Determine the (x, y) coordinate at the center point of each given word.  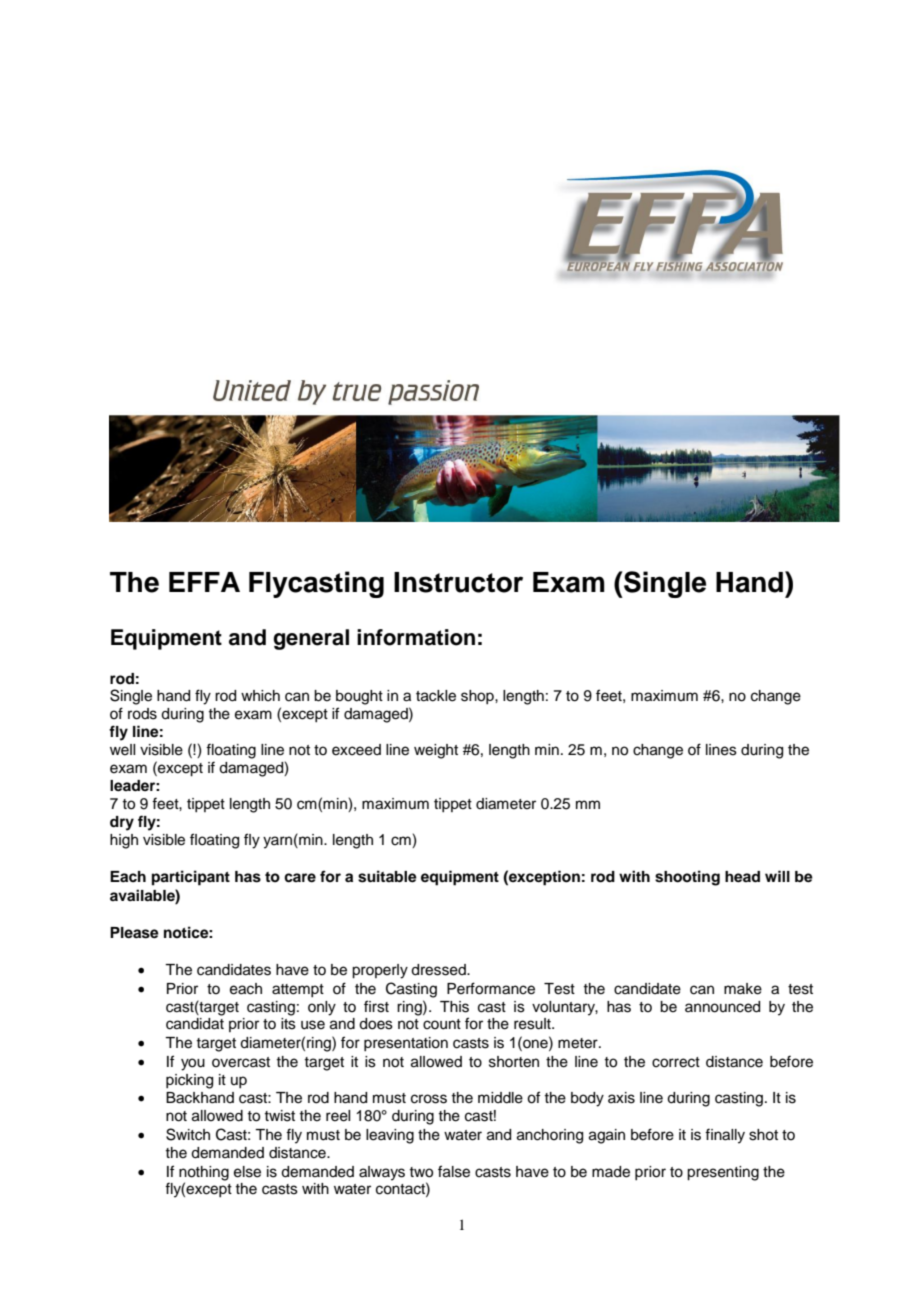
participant (191, 878)
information (416, 637)
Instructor (458, 582)
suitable (387, 876)
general (311, 639)
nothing (204, 1173)
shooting (687, 878)
